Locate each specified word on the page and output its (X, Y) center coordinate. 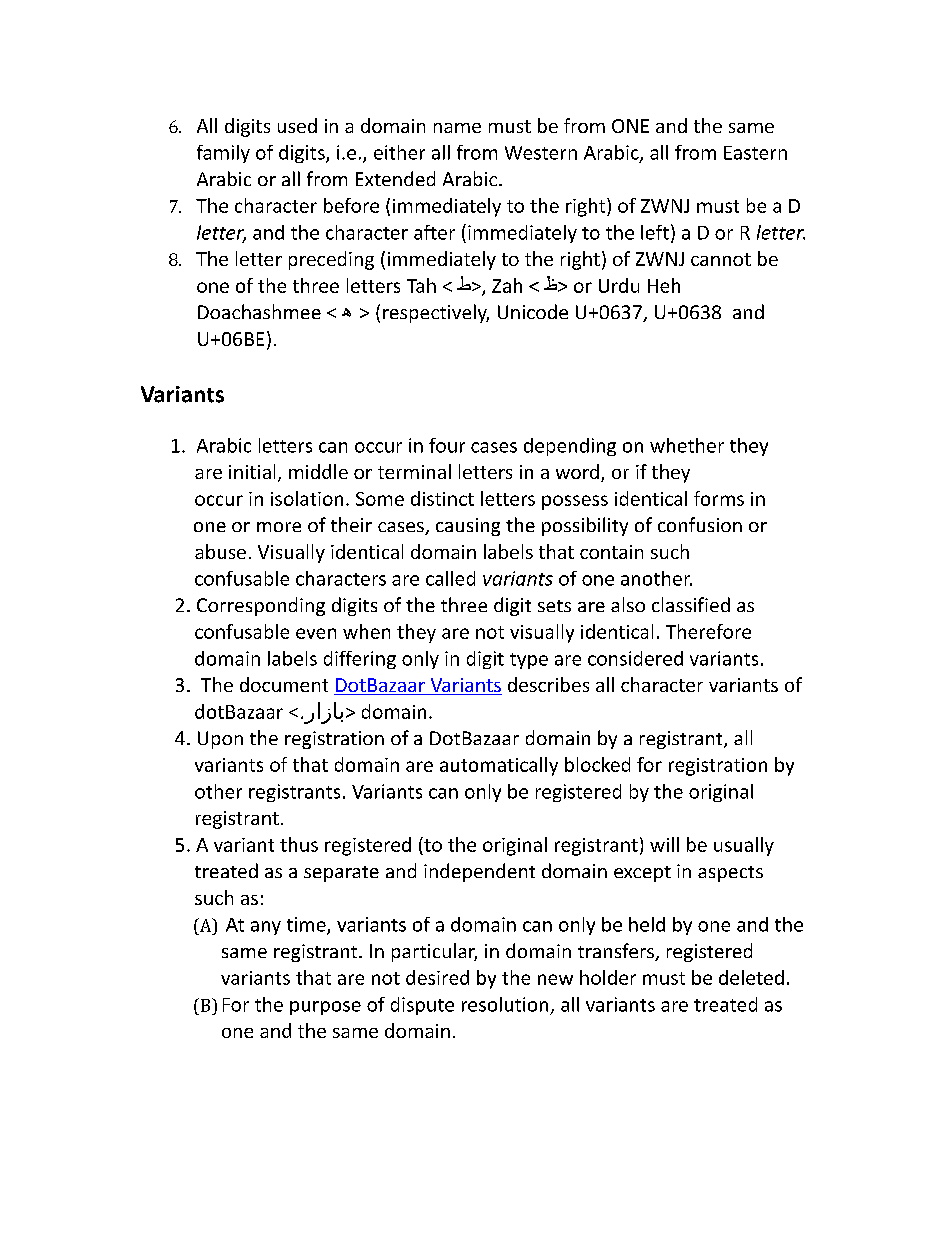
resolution (505, 1004)
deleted (751, 977)
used (297, 125)
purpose (325, 1008)
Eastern (755, 153)
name (457, 128)
